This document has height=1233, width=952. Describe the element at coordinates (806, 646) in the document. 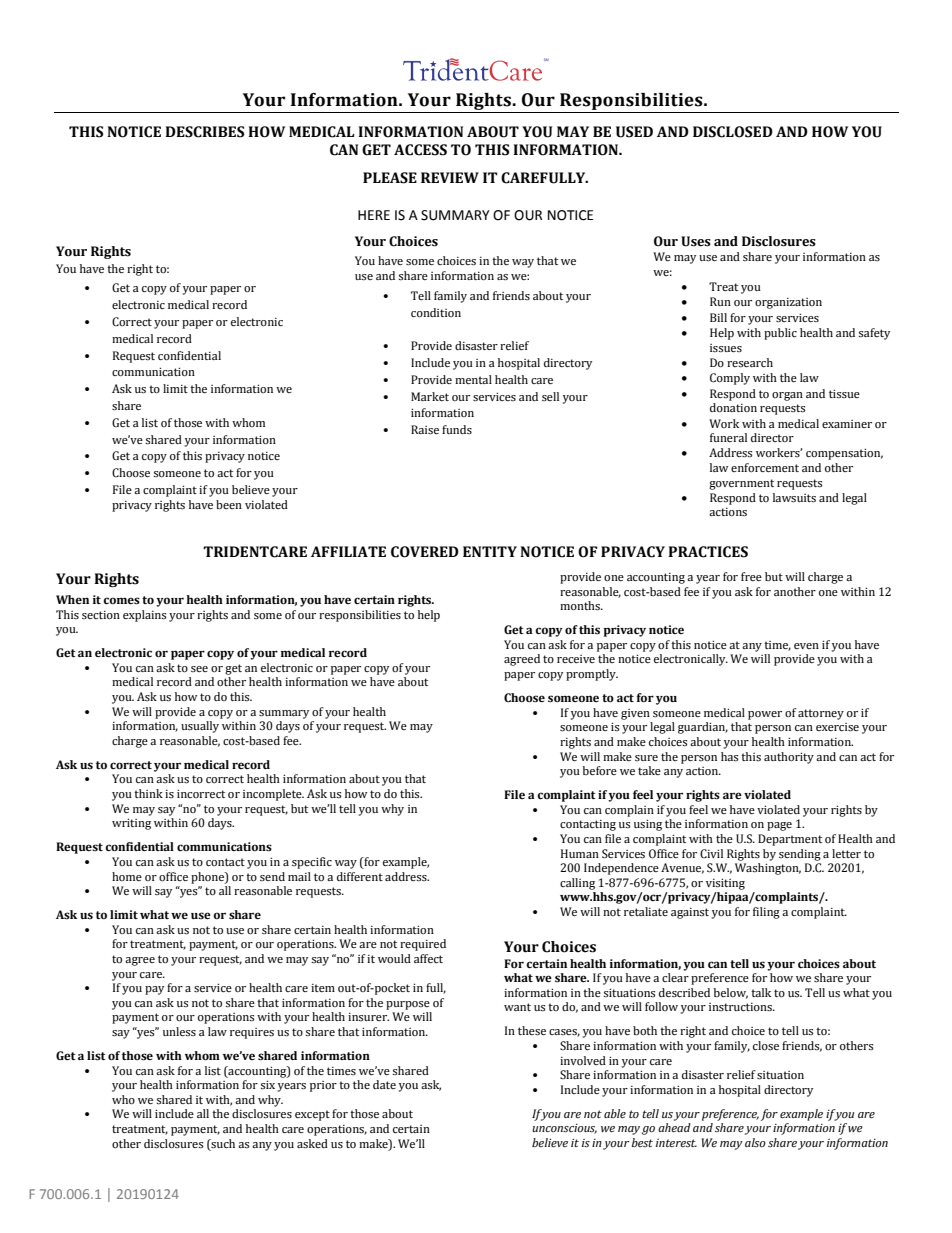

I see `even` at that location.
